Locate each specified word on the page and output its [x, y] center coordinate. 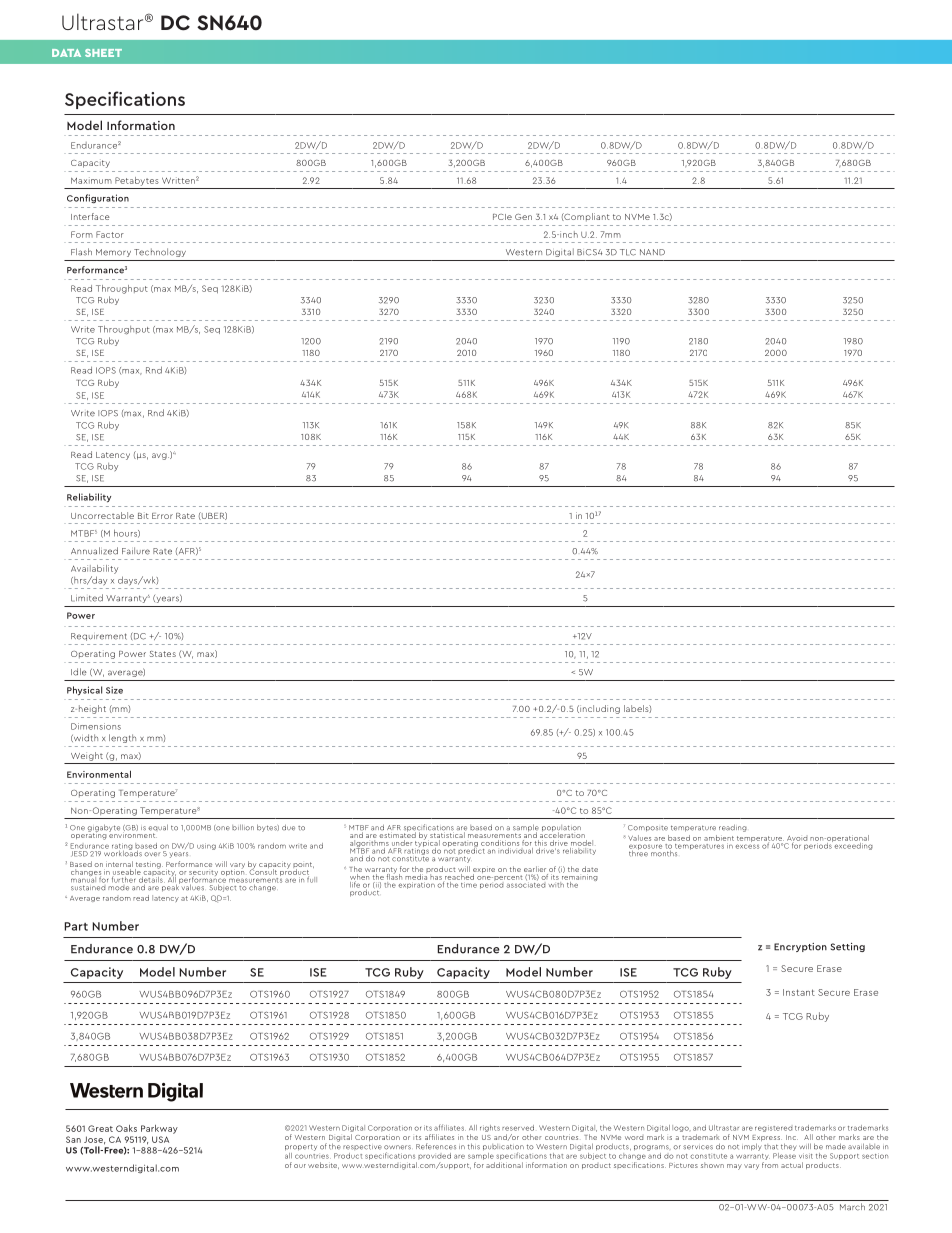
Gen [523, 217]
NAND [652, 252]
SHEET [103, 53]
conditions [500, 841]
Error [162, 516]
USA [160, 1139]
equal [158, 829]
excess [747, 846]
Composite [648, 828]
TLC [628, 252]
